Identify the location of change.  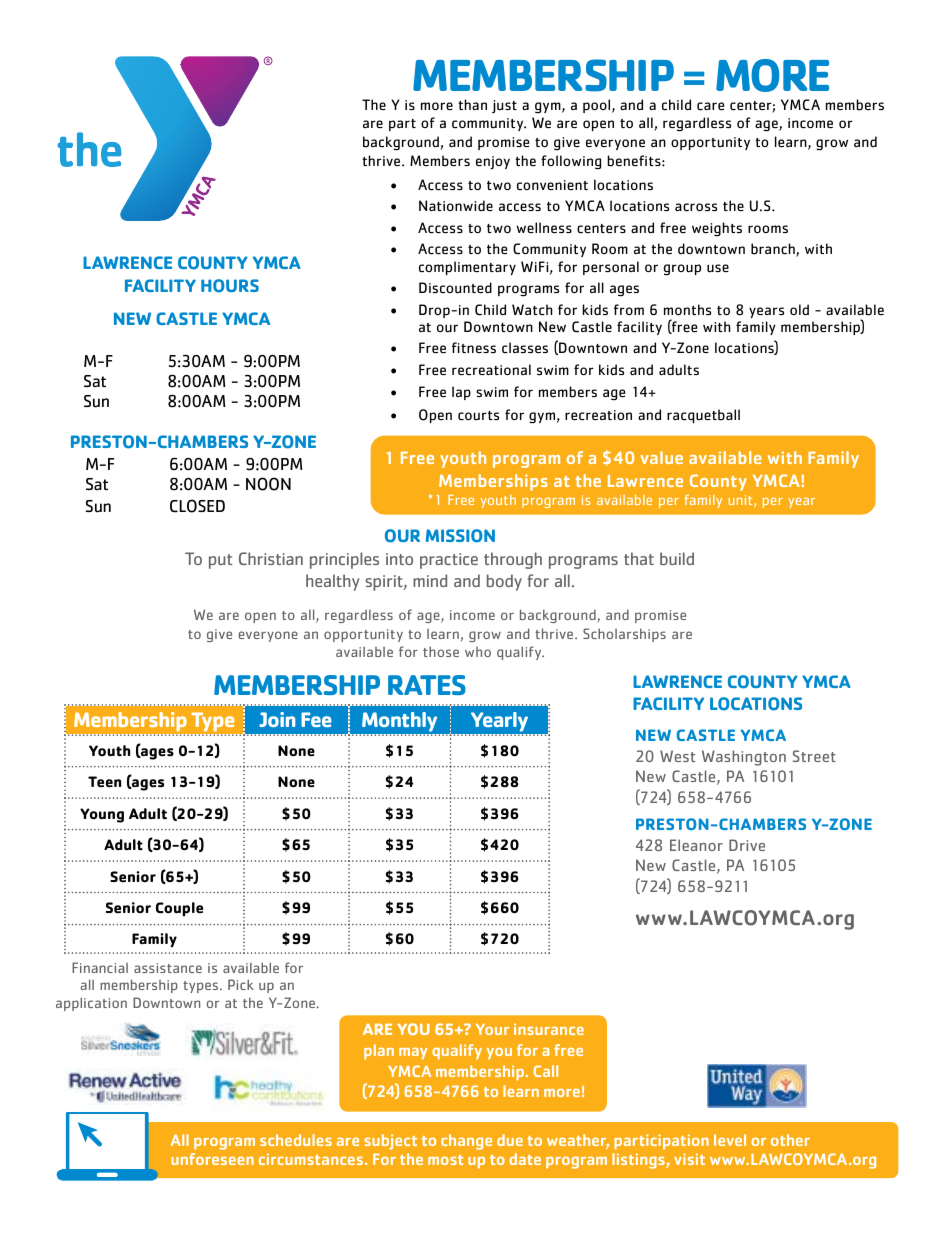
(466, 1142).
